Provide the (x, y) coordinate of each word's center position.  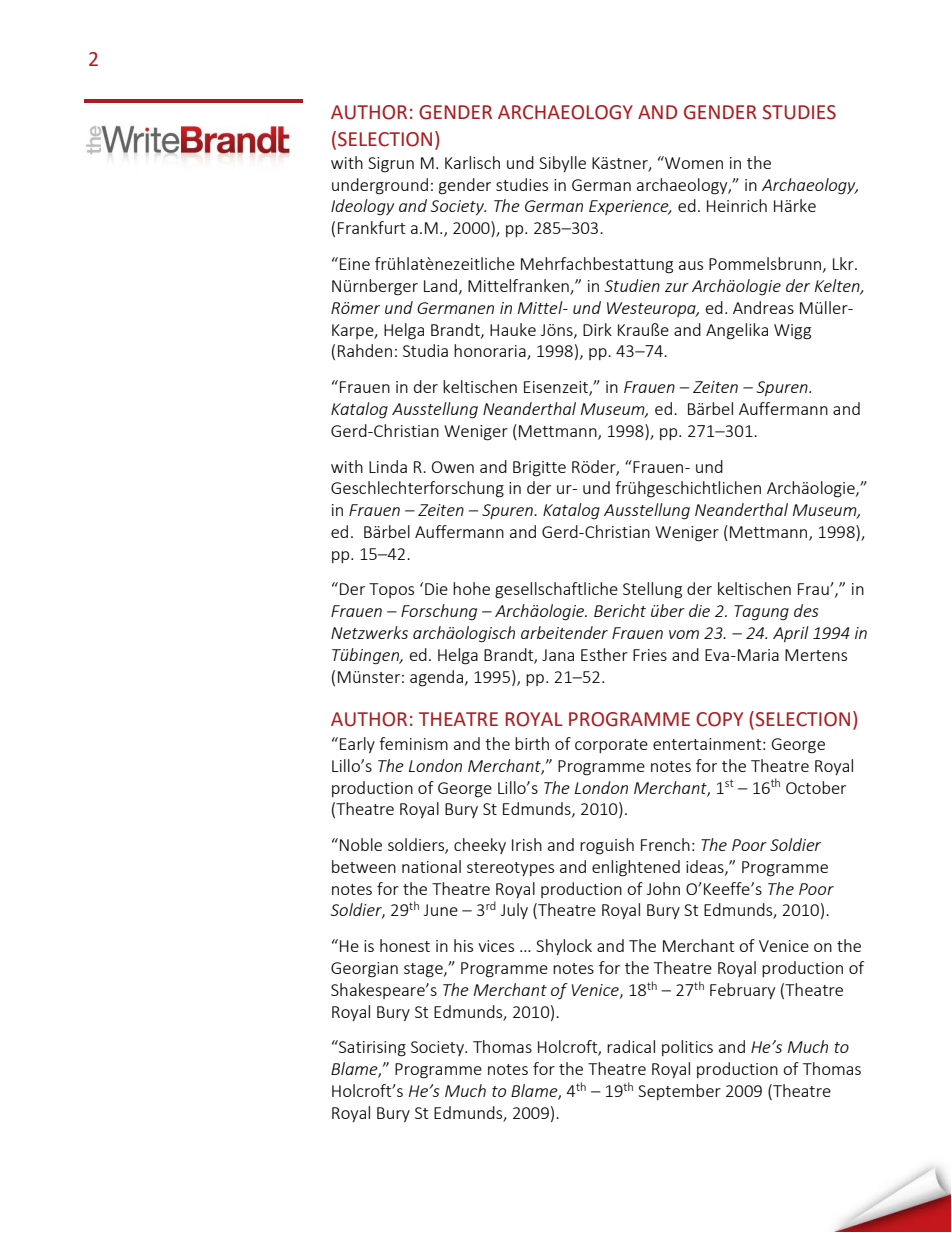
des (806, 610)
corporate (611, 746)
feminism (413, 743)
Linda (388, 466)
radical (631, 1046)
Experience (630, 207)
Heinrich (737, 205)
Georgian (364, 970)
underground (380, 186)
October (816, 787)
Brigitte (539, 469)
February (742, 991)
